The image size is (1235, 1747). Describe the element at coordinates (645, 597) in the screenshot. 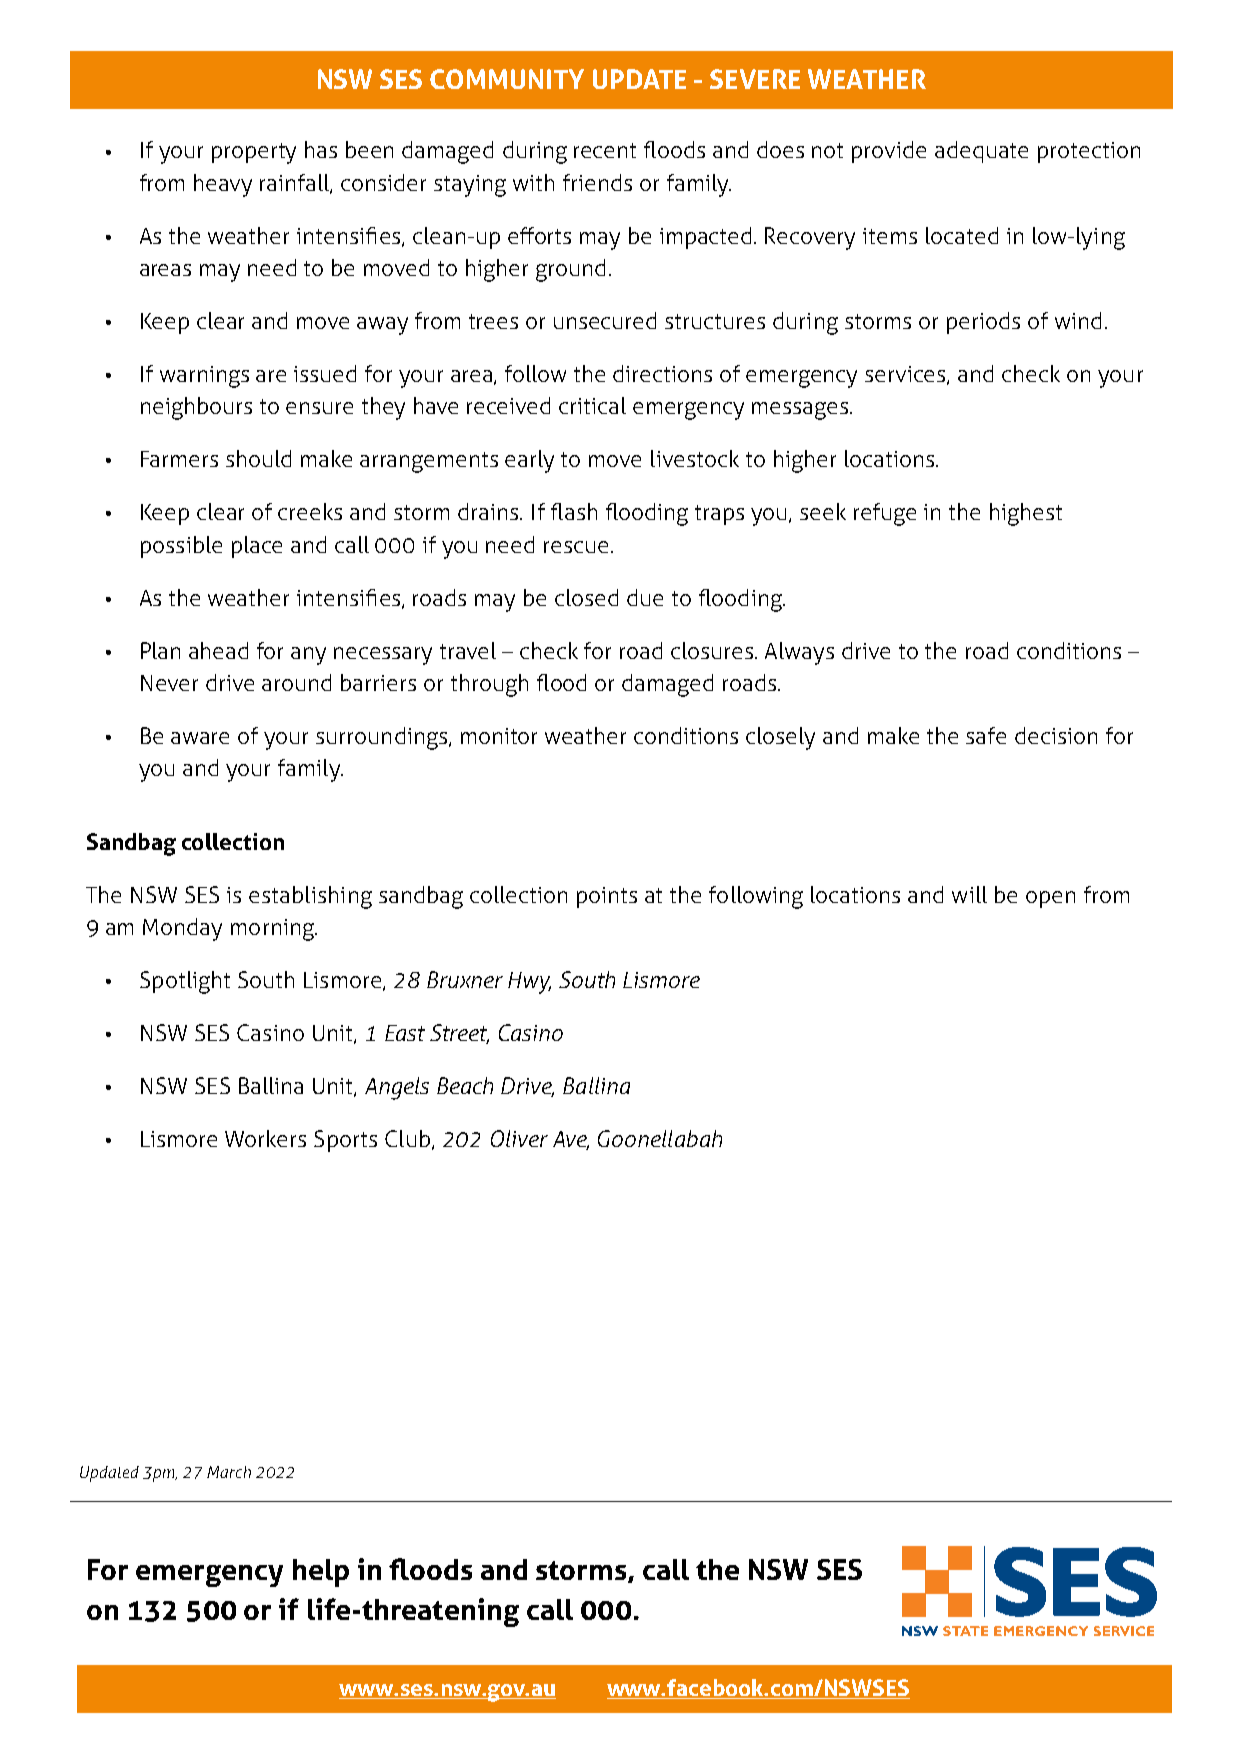

I see `due` at that location.
